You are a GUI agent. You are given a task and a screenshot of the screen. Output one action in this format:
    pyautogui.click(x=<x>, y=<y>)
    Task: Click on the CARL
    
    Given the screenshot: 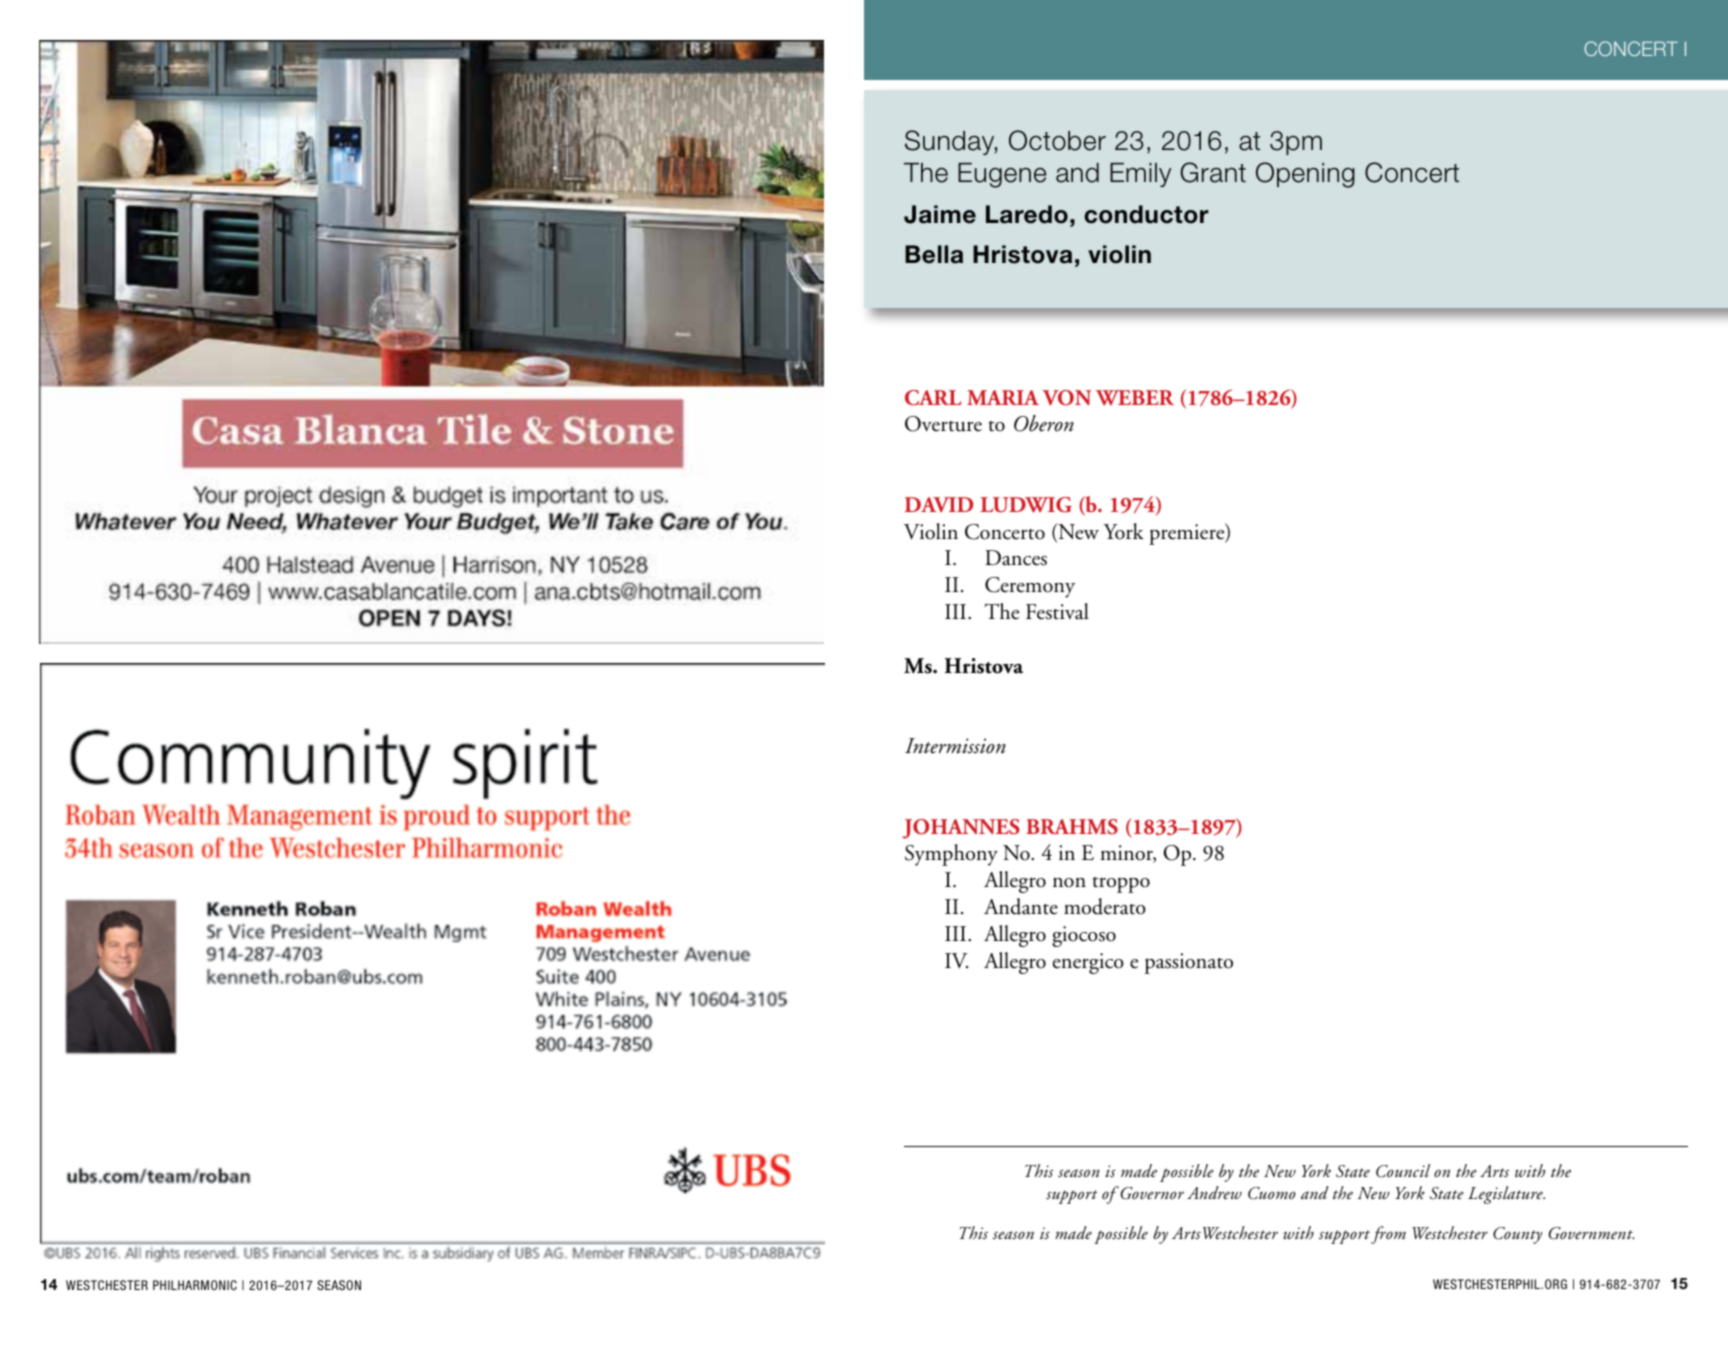 What is the action you would take?
    pyautogui.click(x=933, y=398)
